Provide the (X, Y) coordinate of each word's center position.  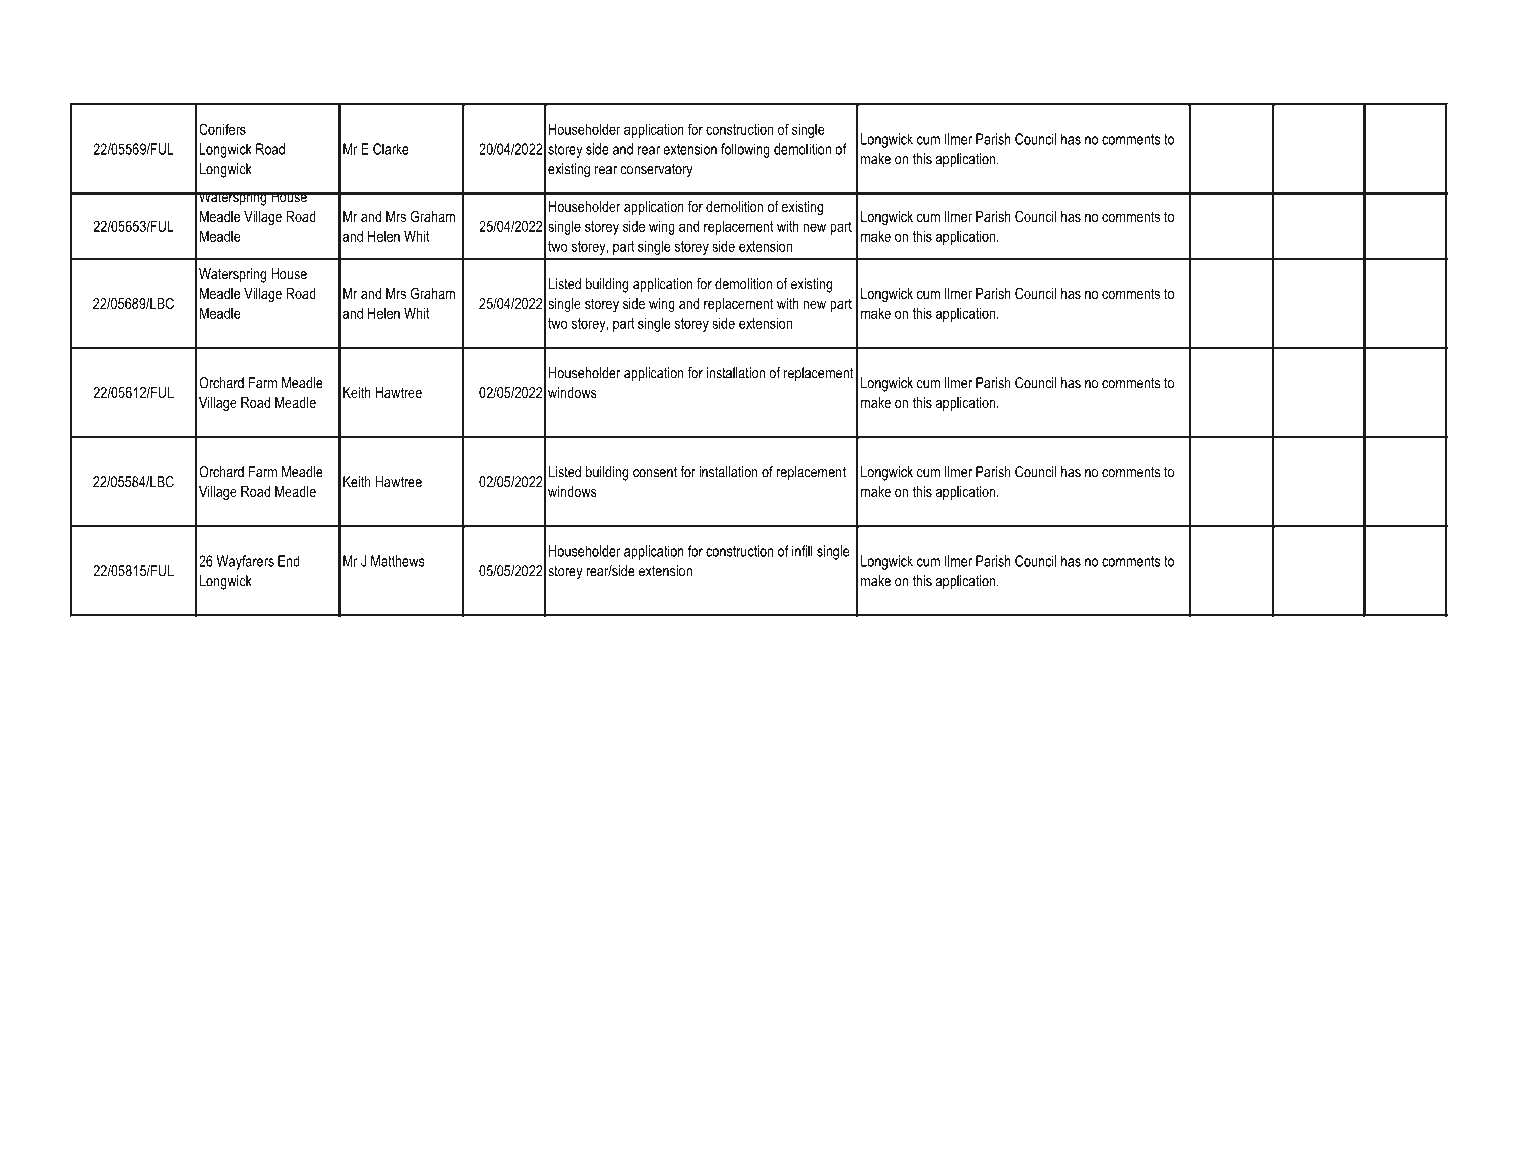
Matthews (398, 561)
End (289, 561)
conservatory (656, 170)
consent (655, 472)
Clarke (391, 149)
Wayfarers (245, 562)
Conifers (222, 129)
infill (802, 551)
